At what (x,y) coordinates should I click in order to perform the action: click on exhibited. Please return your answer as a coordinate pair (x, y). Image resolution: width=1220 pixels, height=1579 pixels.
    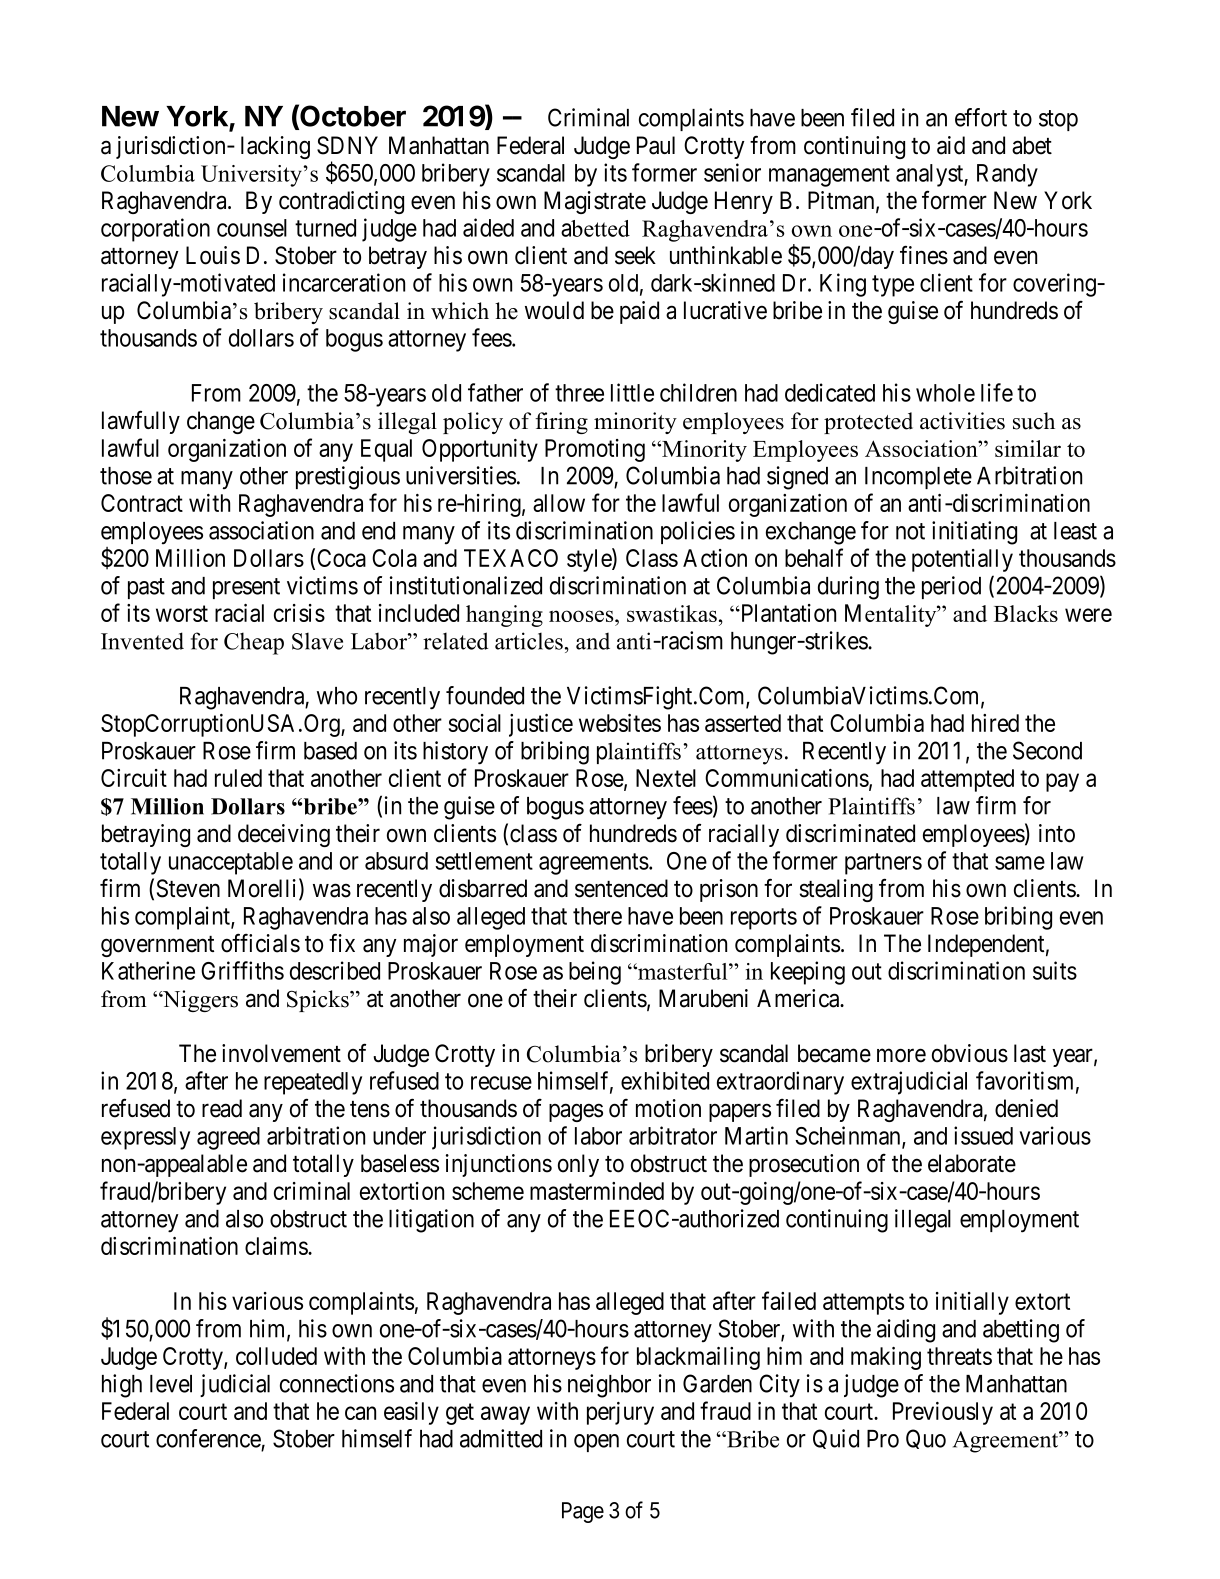
    Looking at the image, I should click on (665, 1080).
